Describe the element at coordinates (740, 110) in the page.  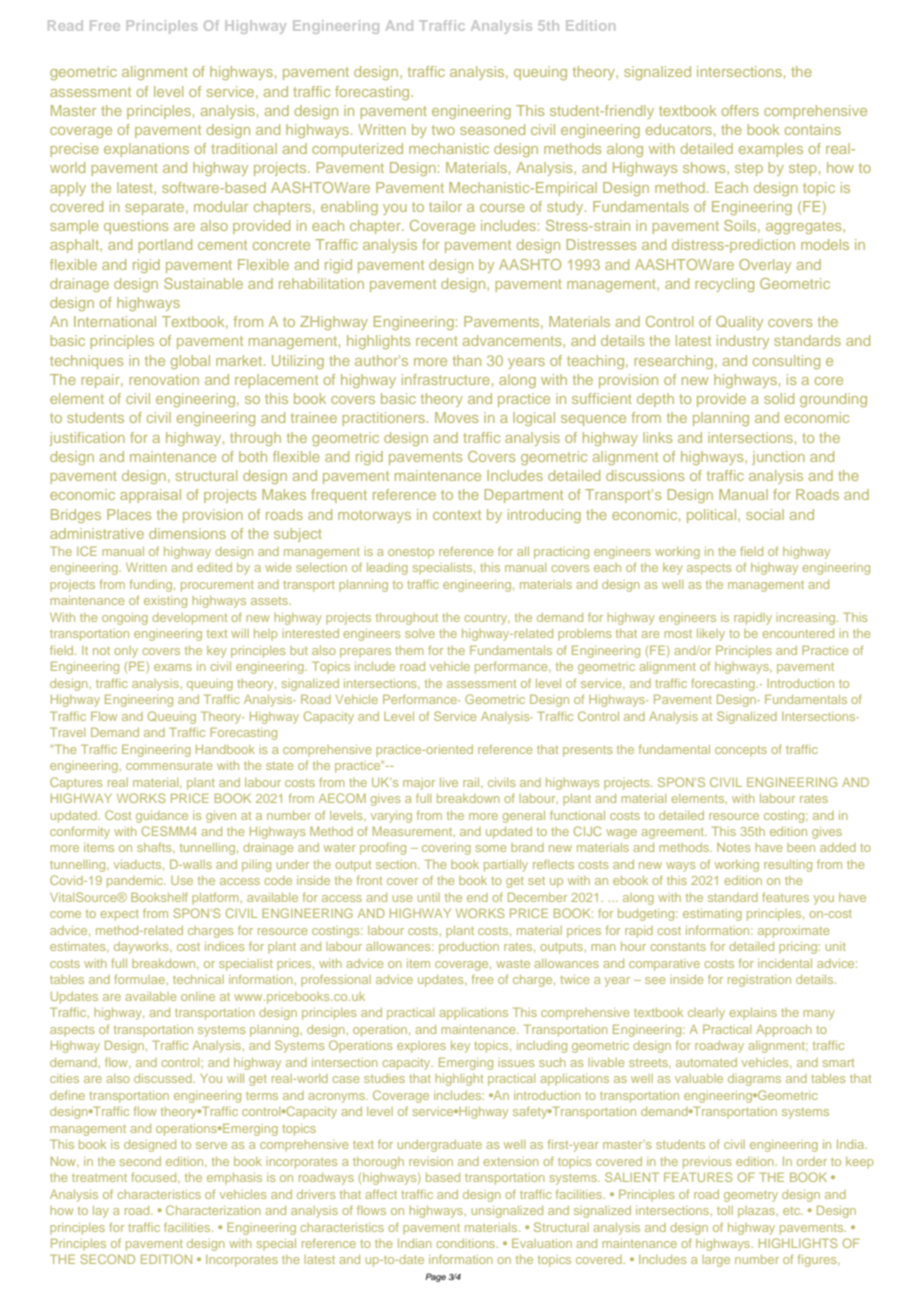
I see `offers` at that location.
